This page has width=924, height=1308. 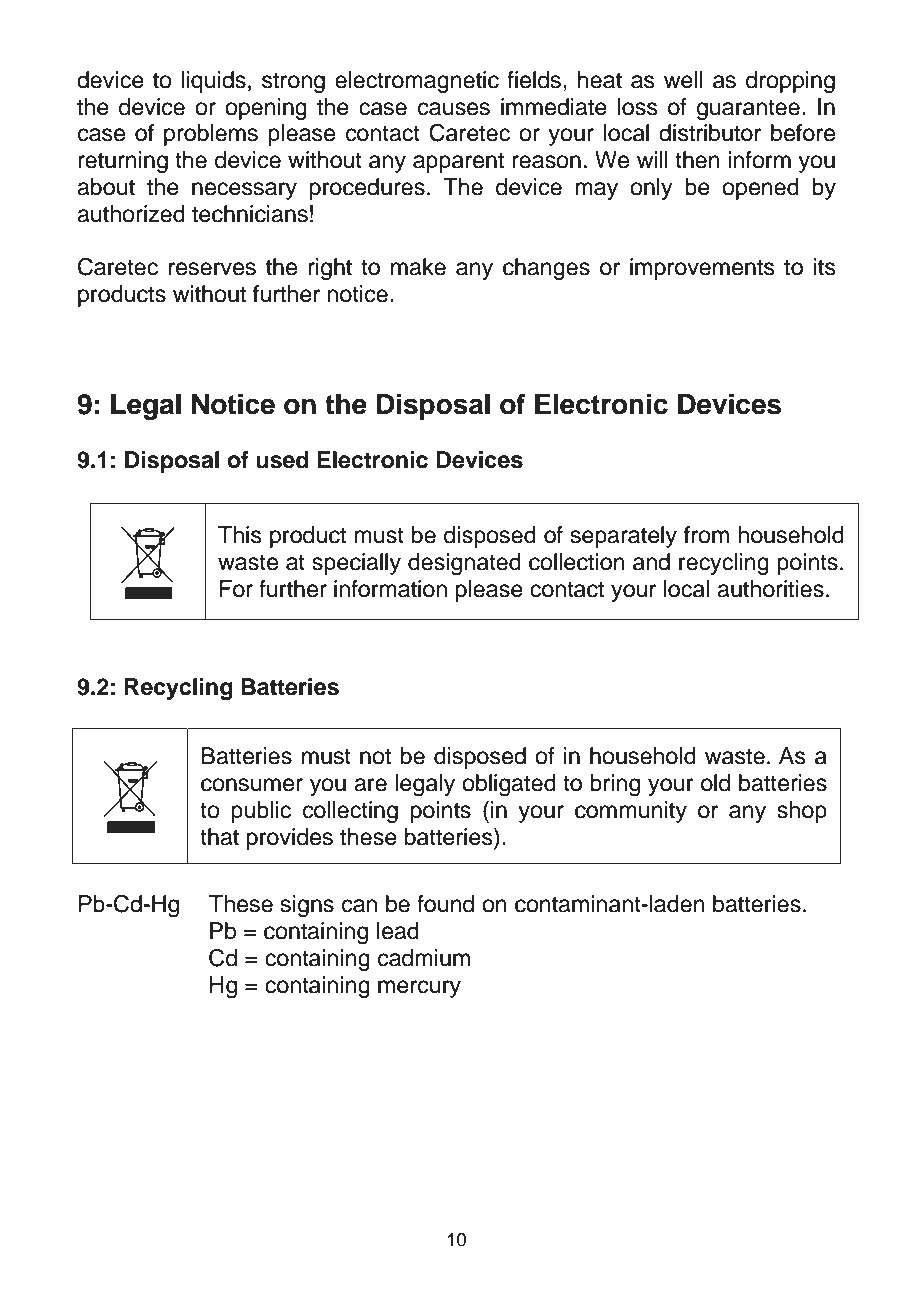 What do you see at coordinates (509, 785) in the page?
I see `obligated` at bounding box center [509, 785].
